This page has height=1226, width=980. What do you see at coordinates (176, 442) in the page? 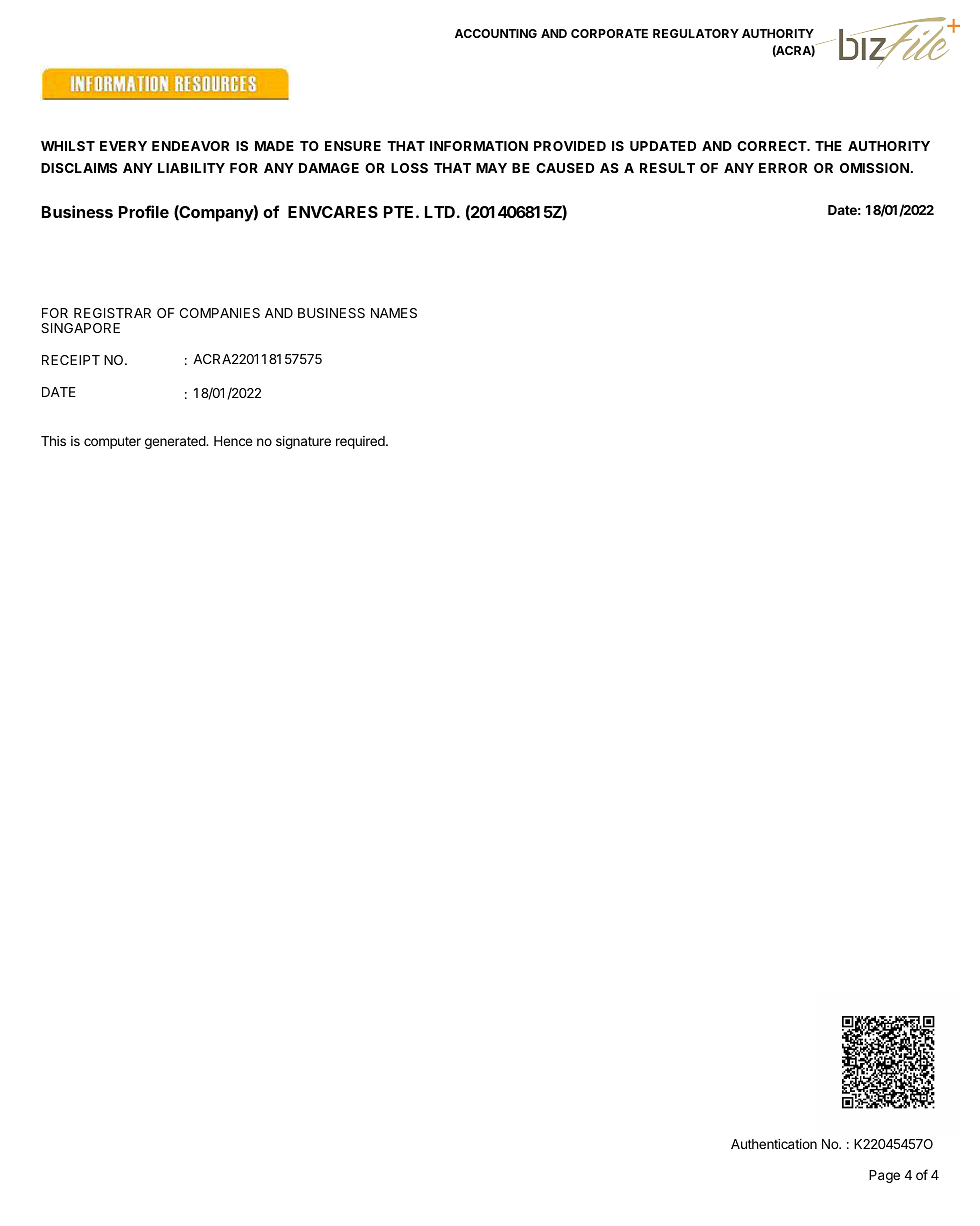
I see `generated` at bounding box center [176, 442].
